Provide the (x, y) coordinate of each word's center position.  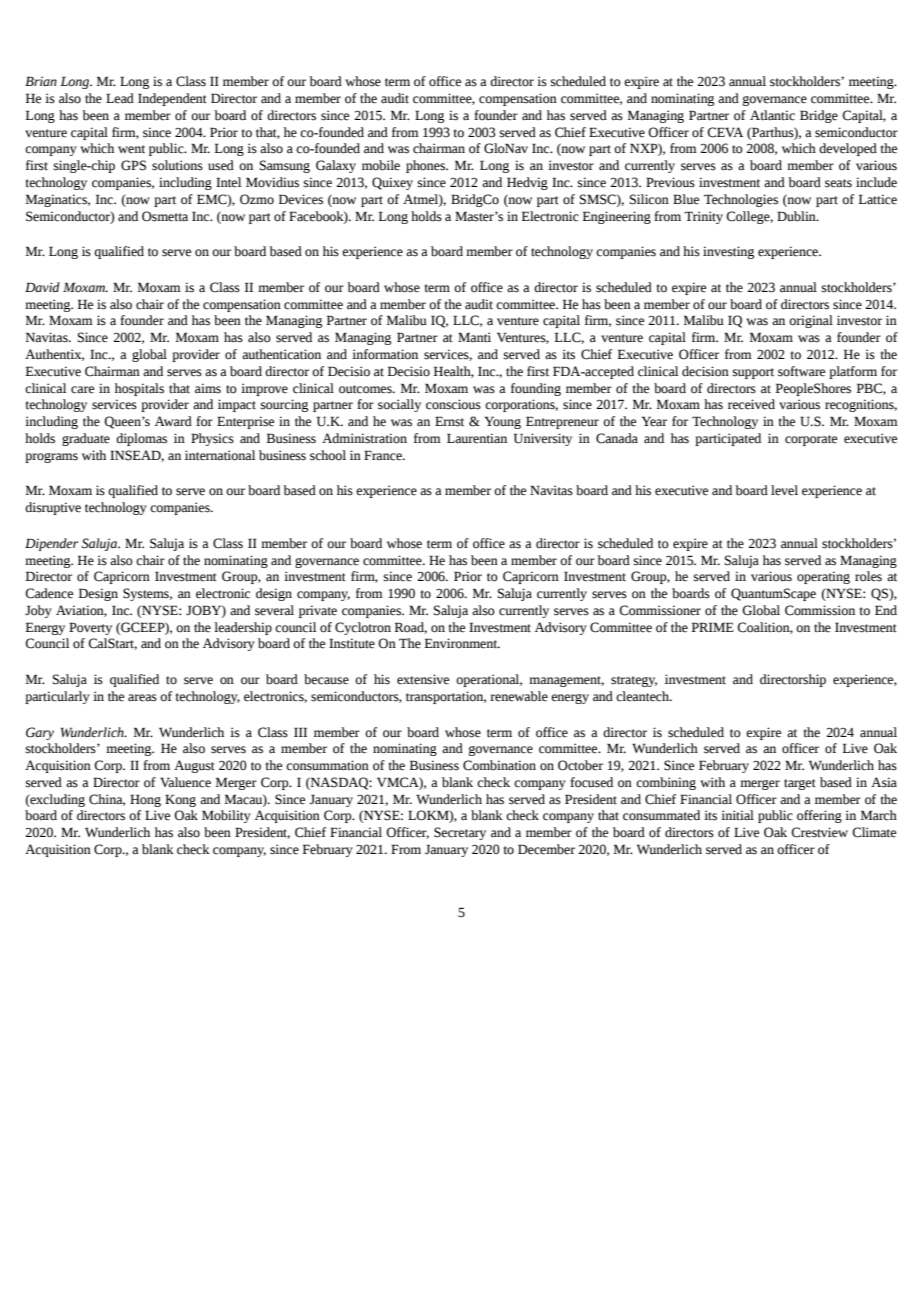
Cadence (49, 593)
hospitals (139, 389)
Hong (145, 800)
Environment (462, 643)
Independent (172, 99)
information (385, 354)
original (811, 321)
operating (823, 577)
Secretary (460, 833)
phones (427, 166)
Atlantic (772, 115)
